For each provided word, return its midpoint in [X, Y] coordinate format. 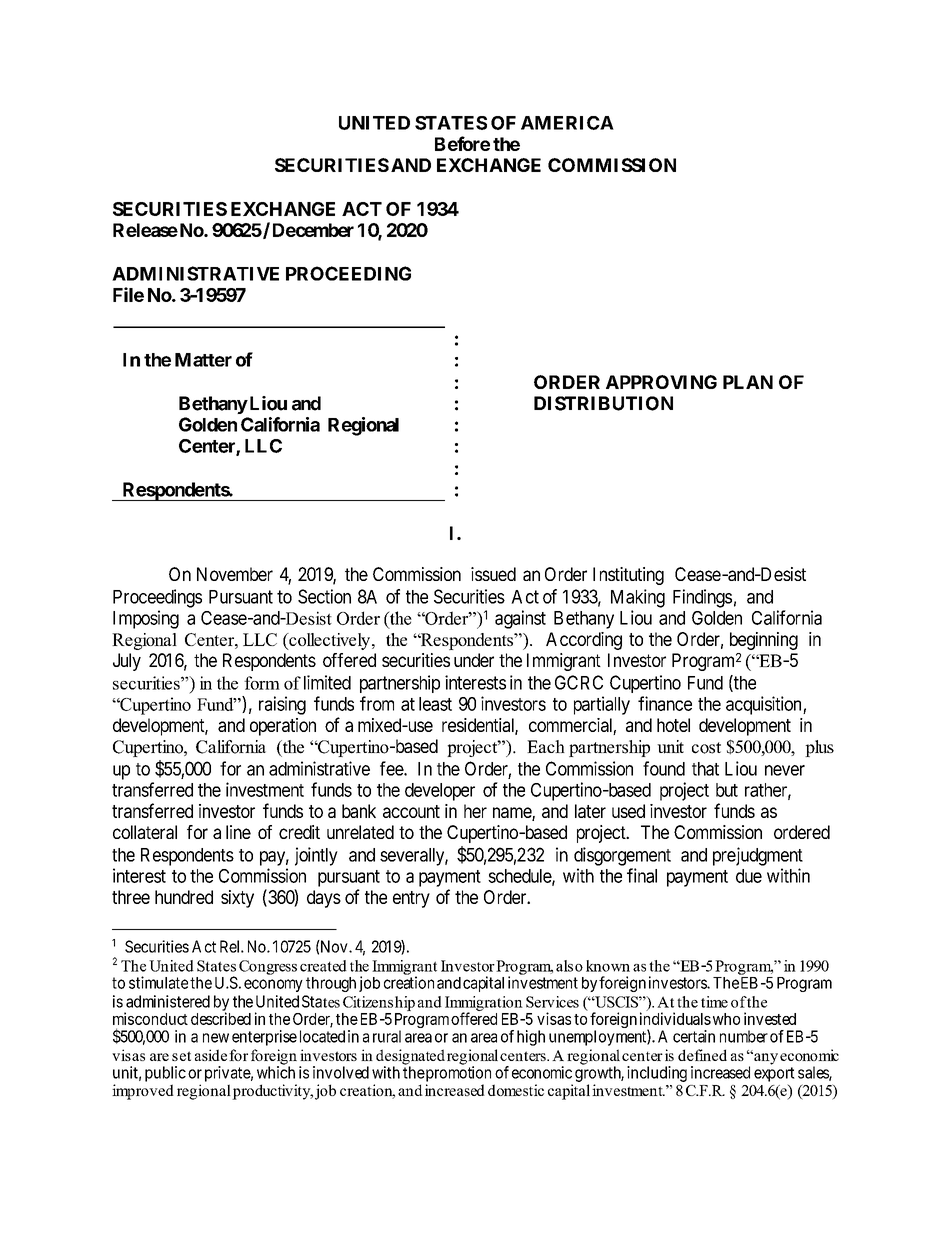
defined [702, 1055]
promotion [457, 1074]
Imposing [146, 619]
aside [211, 1055]
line [238, 832]
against [520, 619]
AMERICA [567, 123]
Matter [203, 360]
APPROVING [661, 382]
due [749, 876]
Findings [702, 598]
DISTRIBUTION [603, 403]
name [513, 813]
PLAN [748, 382]
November [235, 574]
